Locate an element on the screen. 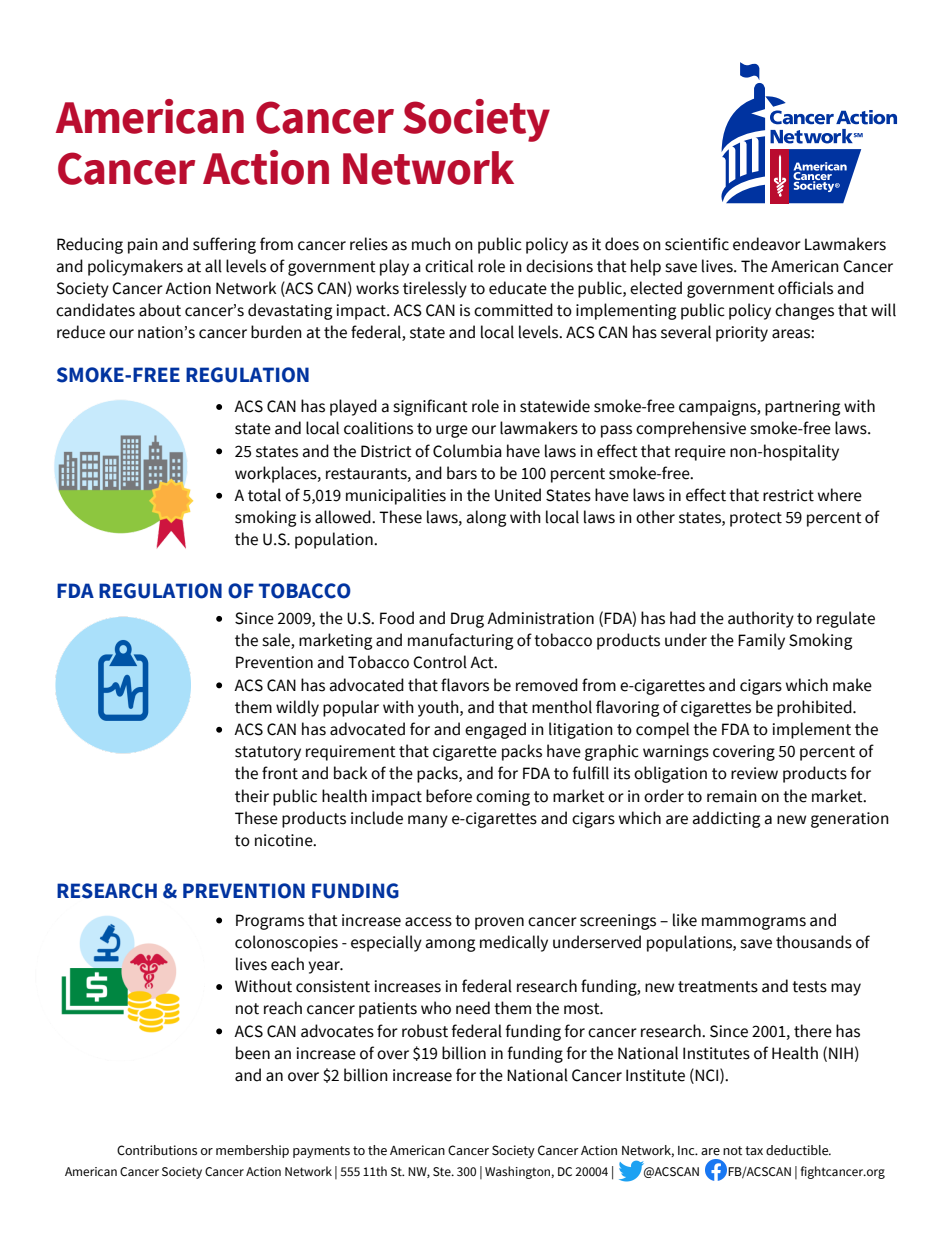  Contributions is located at coordinates (157, 1150).
